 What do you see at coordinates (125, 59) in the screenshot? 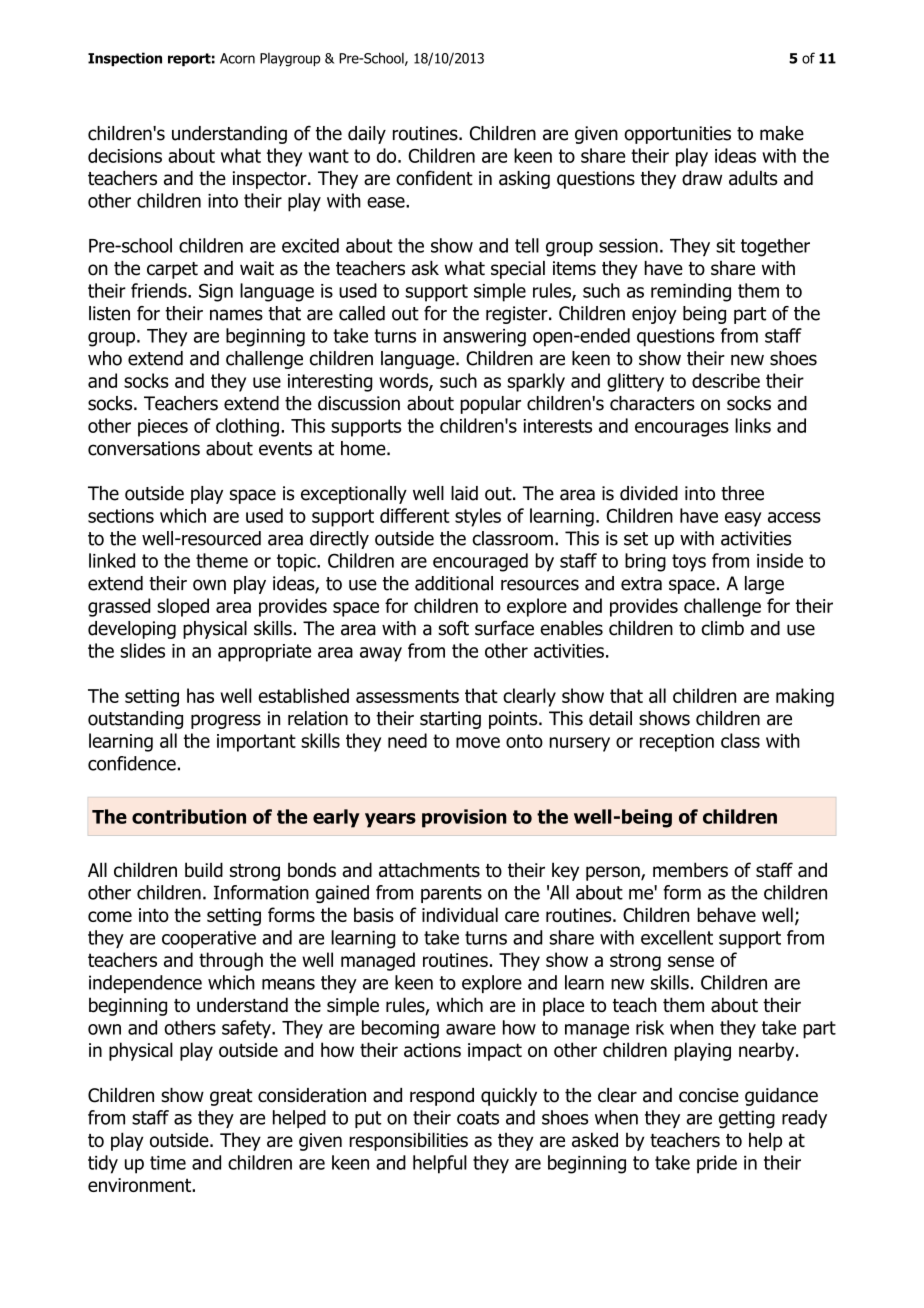
I see `Inspection` at bounding box center [125, 59].
